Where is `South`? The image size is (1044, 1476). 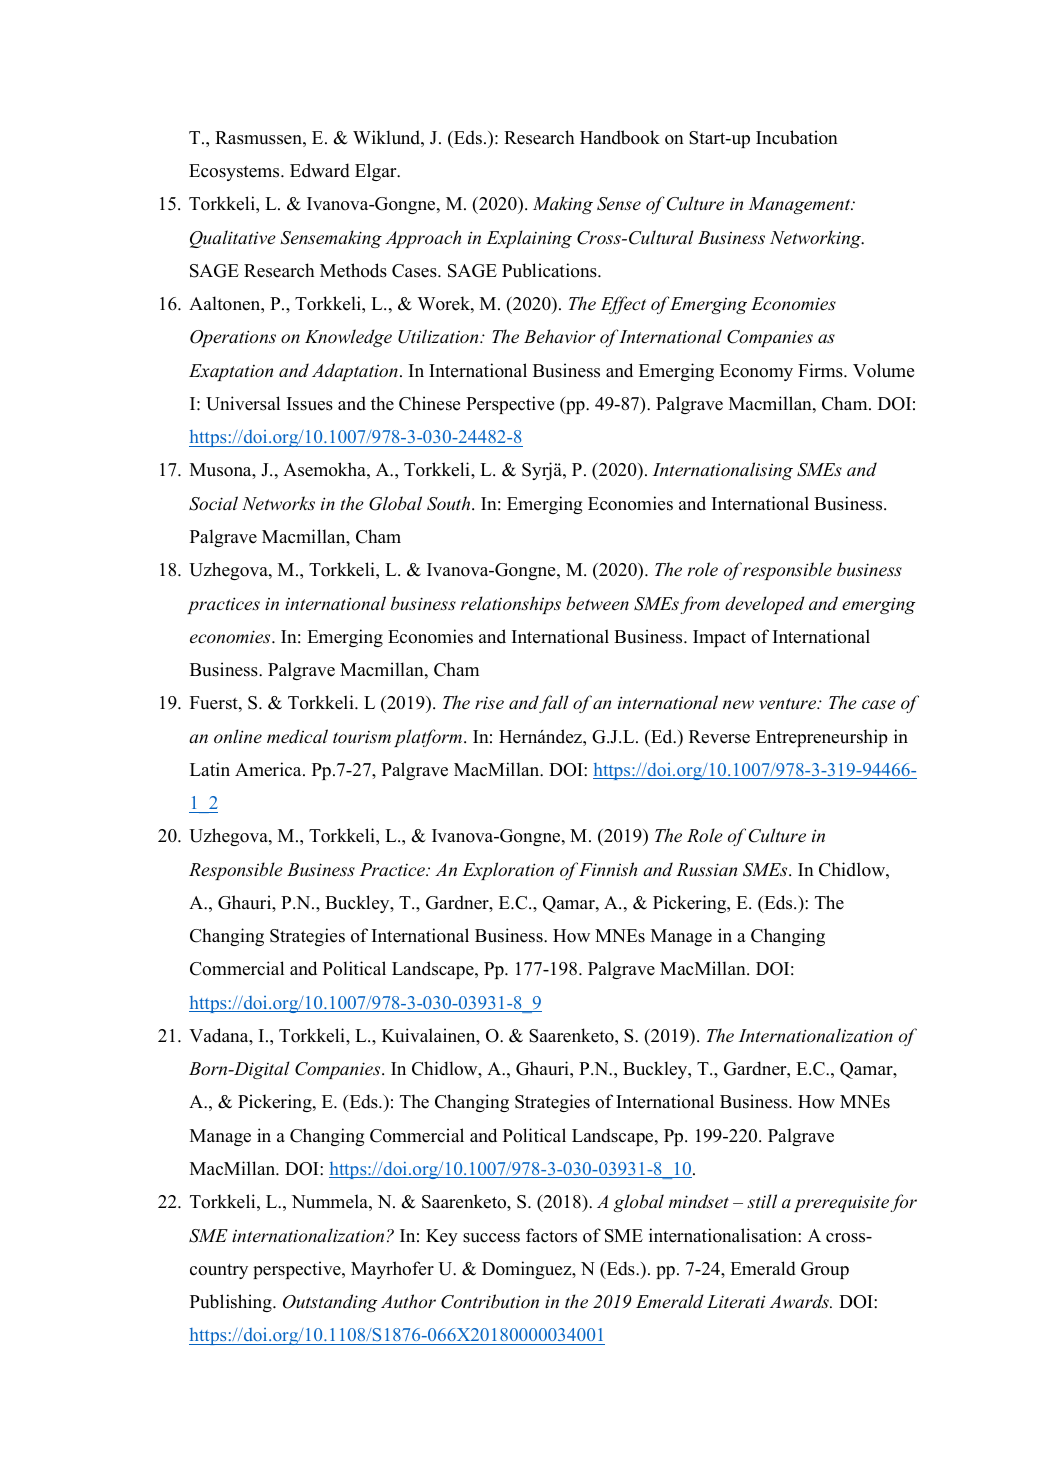 South is located at coordinates (450, 503).
